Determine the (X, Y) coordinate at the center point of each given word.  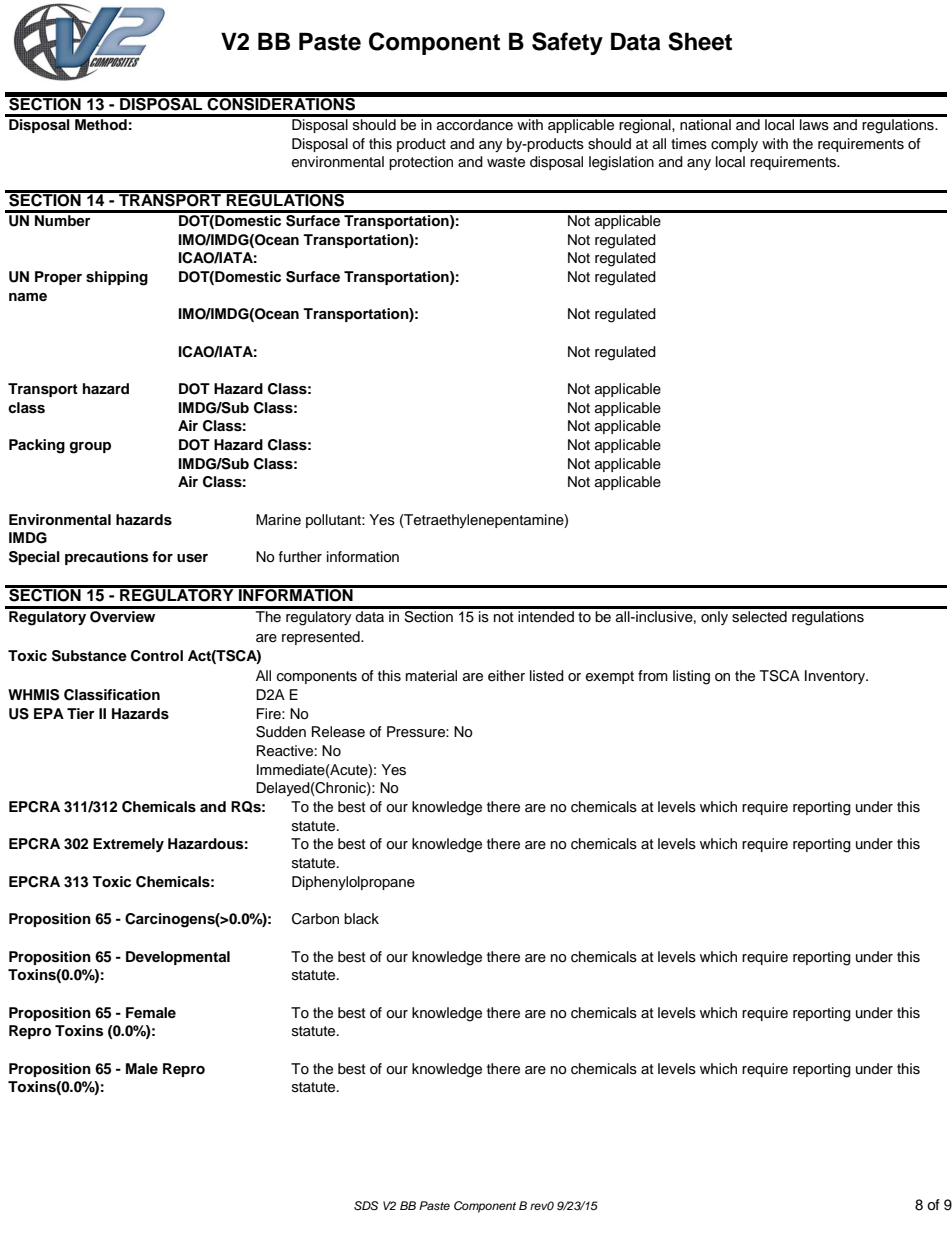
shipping (117, 278)
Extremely (128, 845)
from (653, 675)
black (361, 919)
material (431, 675)
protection (421, 163)
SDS (366, 1206)
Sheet (700, 41)
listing (691, 677)
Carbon (315, 919)
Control (157, 656)
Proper (58, 278)
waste (506, 162)
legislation (621, 163)
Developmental (178, 958)
